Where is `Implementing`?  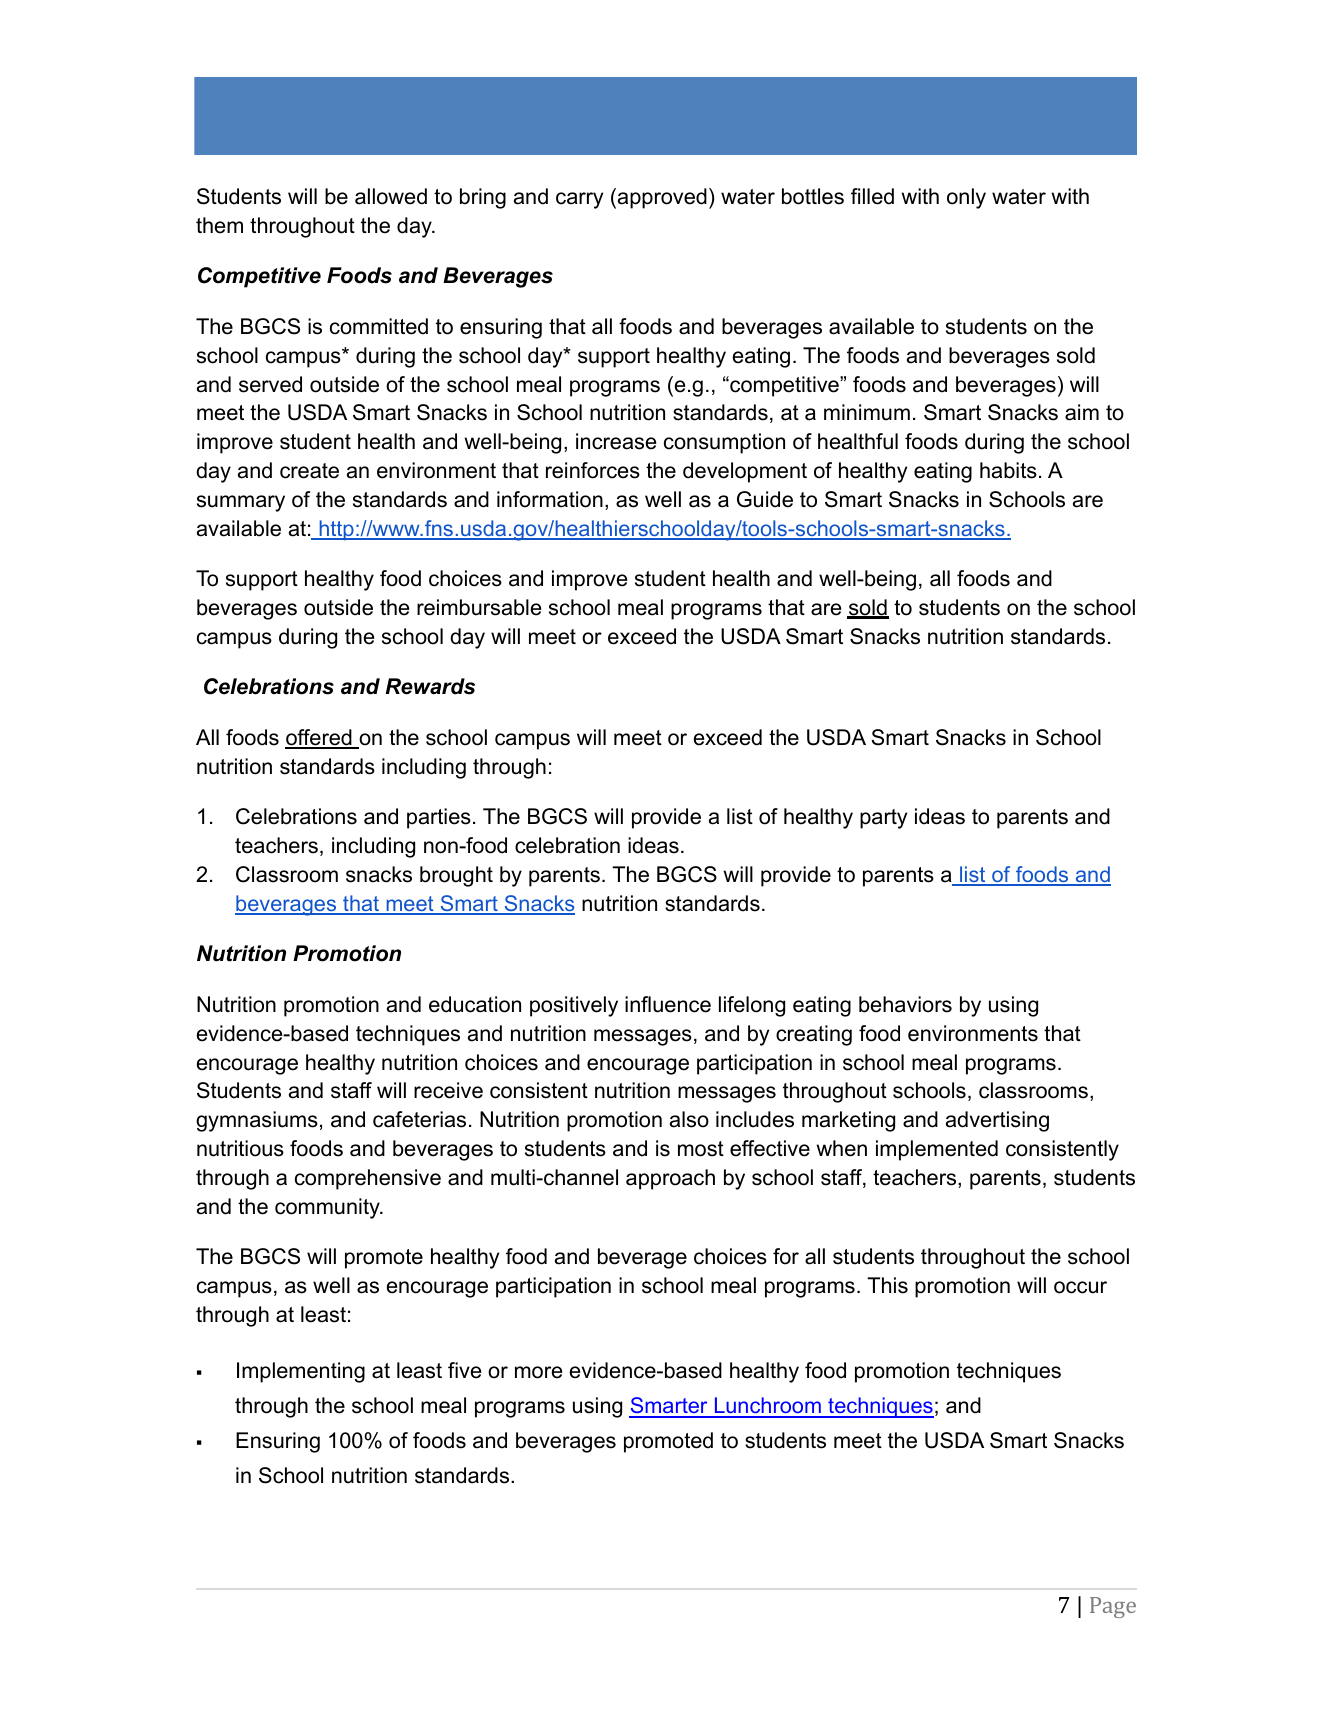 Implementing is located at coordinates (301, 1372).
